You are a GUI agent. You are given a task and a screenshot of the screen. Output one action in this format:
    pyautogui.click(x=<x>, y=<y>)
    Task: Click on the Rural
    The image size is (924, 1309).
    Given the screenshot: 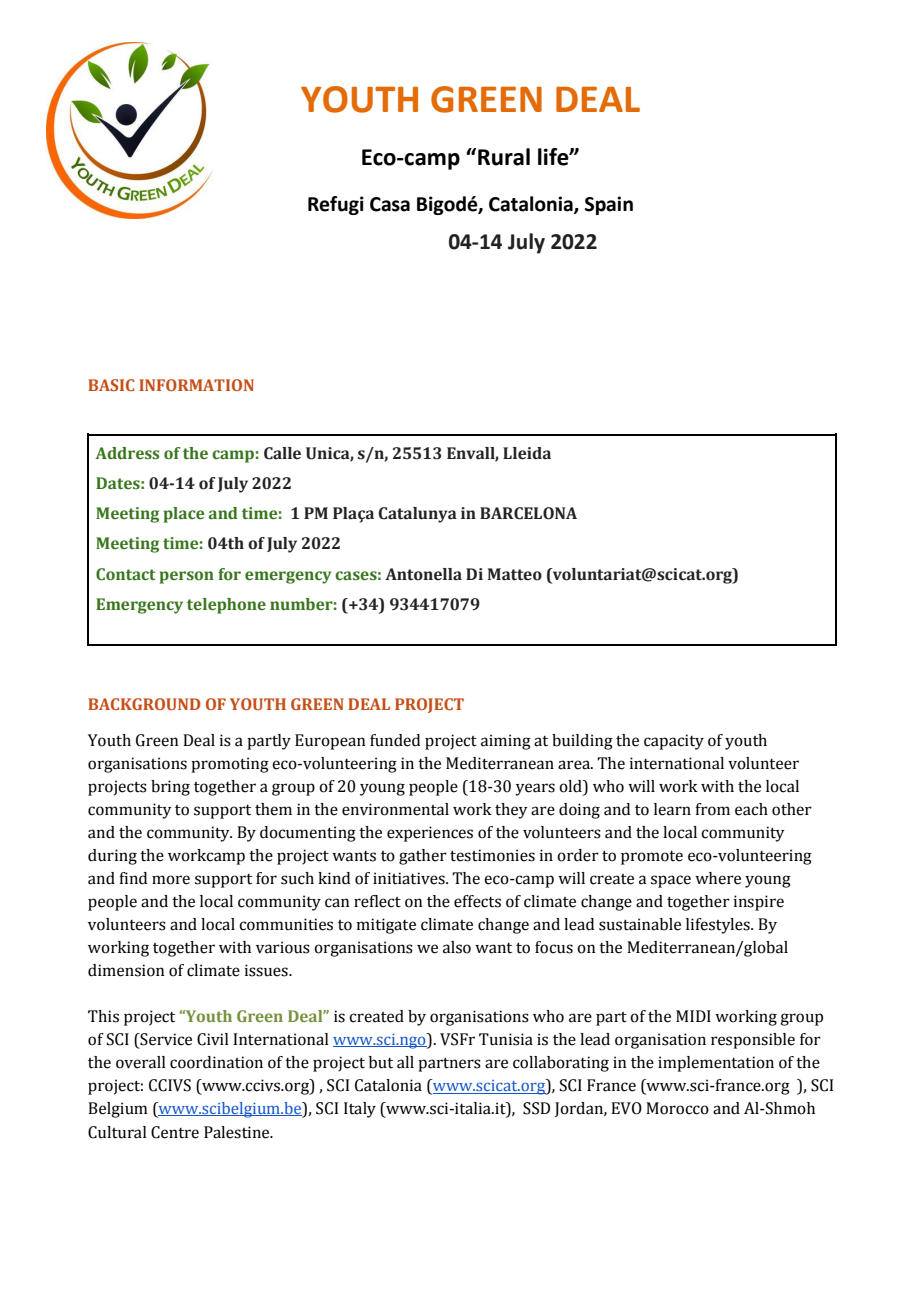 What is the action you would take?
    pyautogui.click(x=504, y=157)
